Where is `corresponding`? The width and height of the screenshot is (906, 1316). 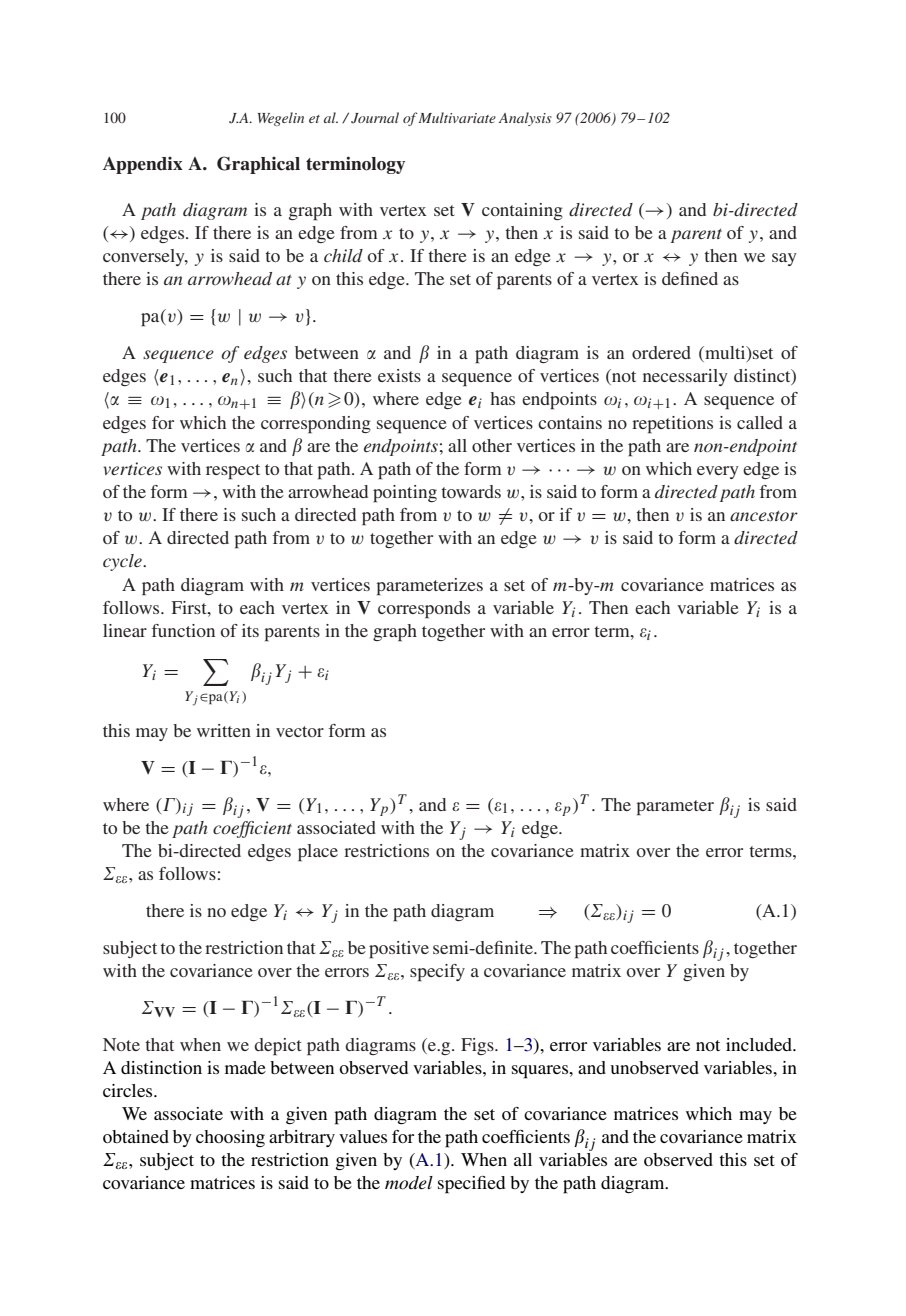
corresponding is located at coordinates (316, 425).
